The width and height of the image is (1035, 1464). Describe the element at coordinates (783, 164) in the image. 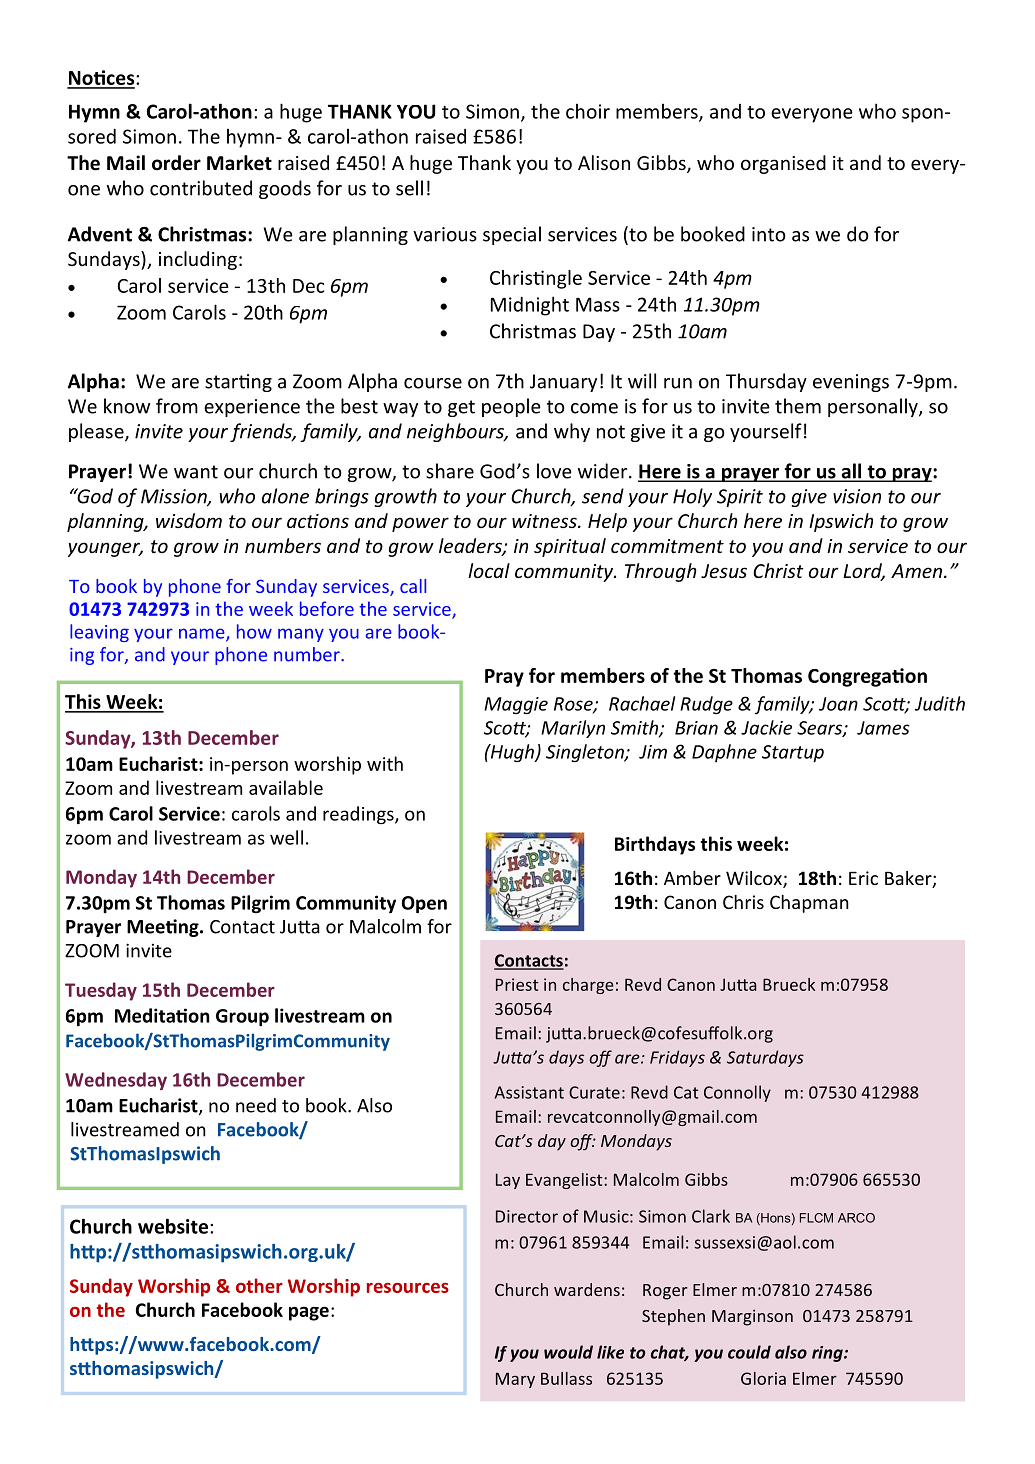

I see `organised` at that location.
